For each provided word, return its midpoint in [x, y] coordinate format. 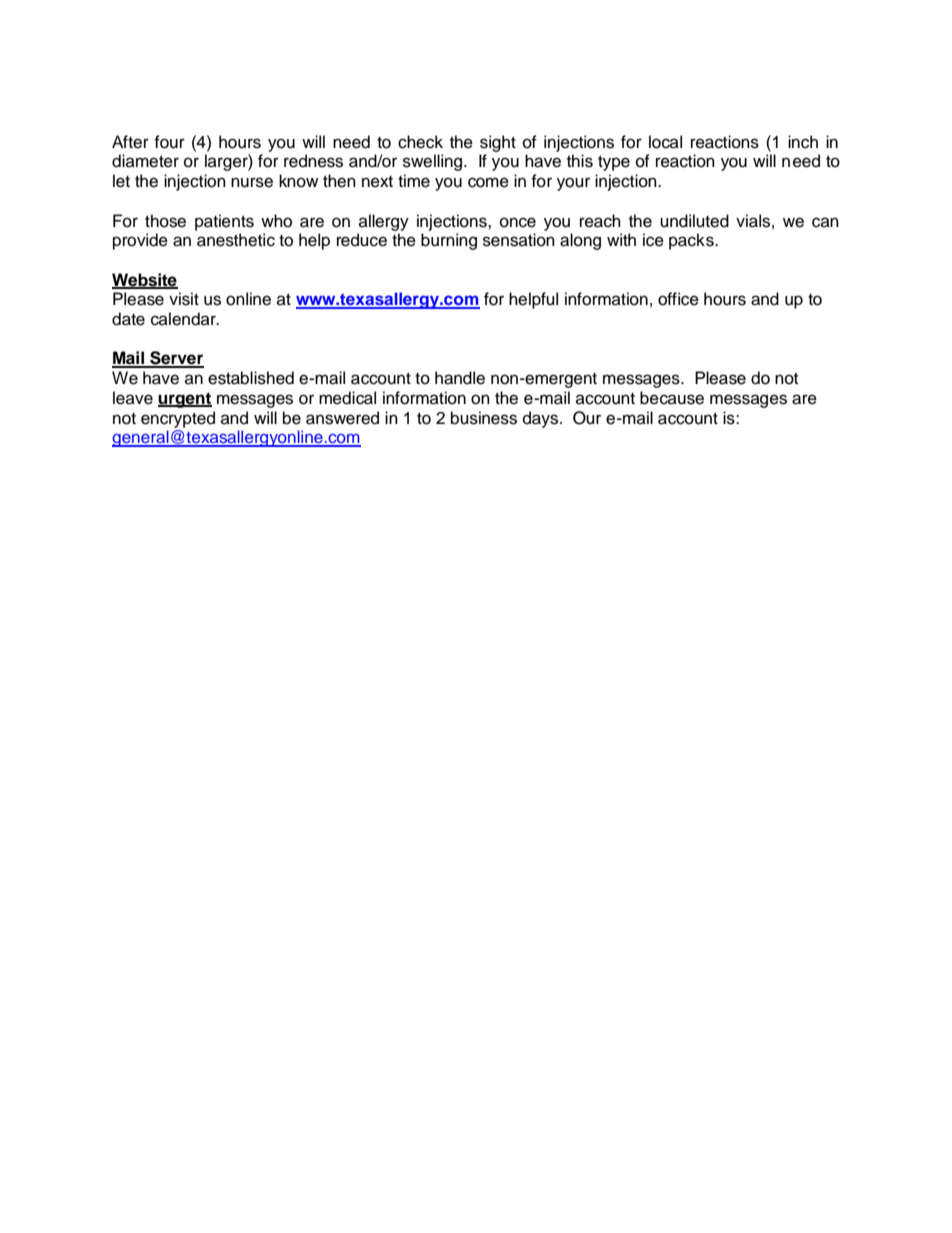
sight [498, 143]
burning [449, 241]
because [672, 398]
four [169, 142]
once [518, 222]
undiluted [694, 221]
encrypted [178, 419]
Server [176, 359]
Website [145, 280]
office [678, 299]
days [542, 419]
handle [460, 378]
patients [224, 222]
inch [803, 142]
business [484, 418]
